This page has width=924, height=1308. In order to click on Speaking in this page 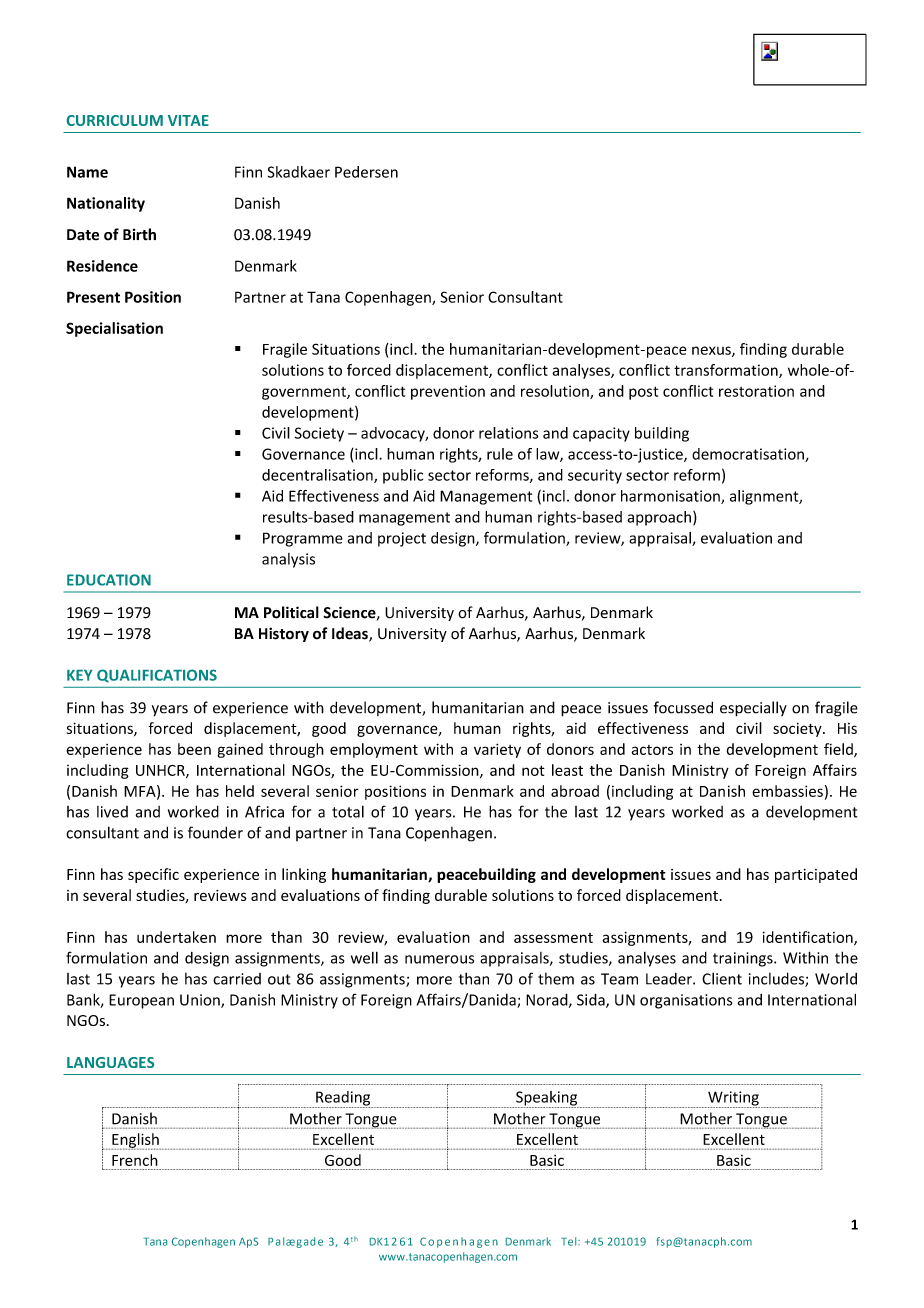, I will do `click(547, 1099)`.
